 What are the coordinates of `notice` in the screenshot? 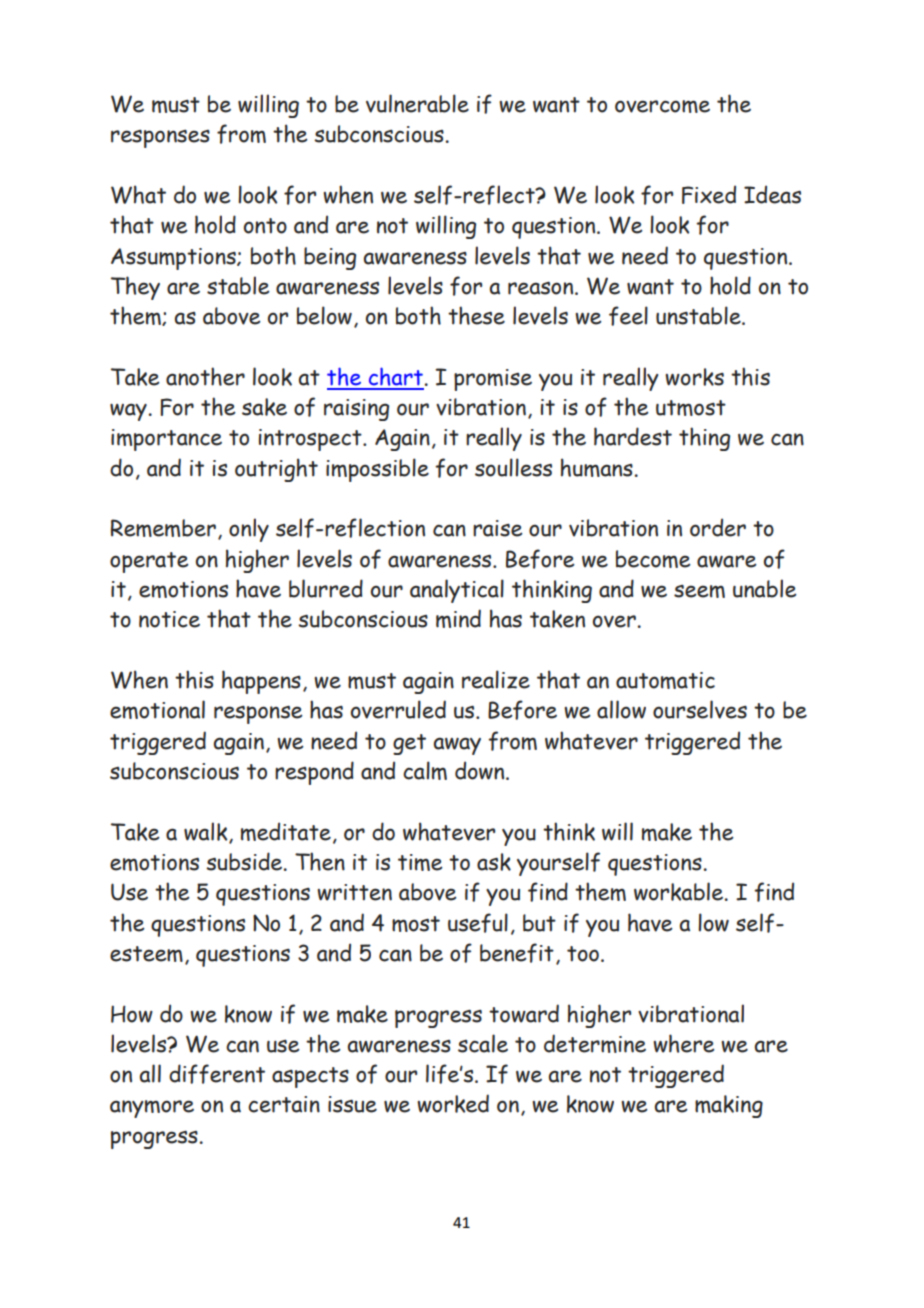 It's located at (169, 619).
